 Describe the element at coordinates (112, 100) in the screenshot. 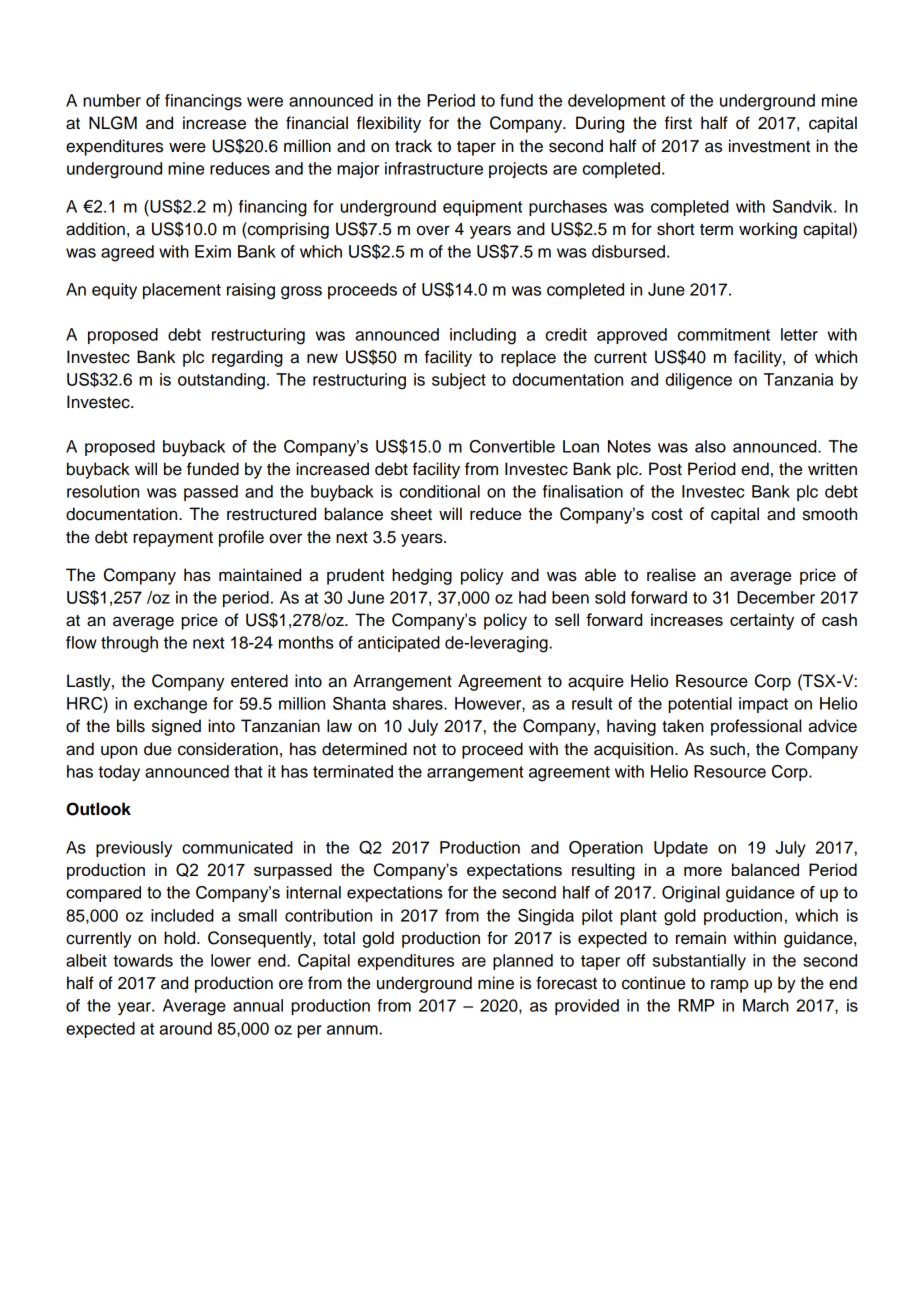

I see `number` at that location.
